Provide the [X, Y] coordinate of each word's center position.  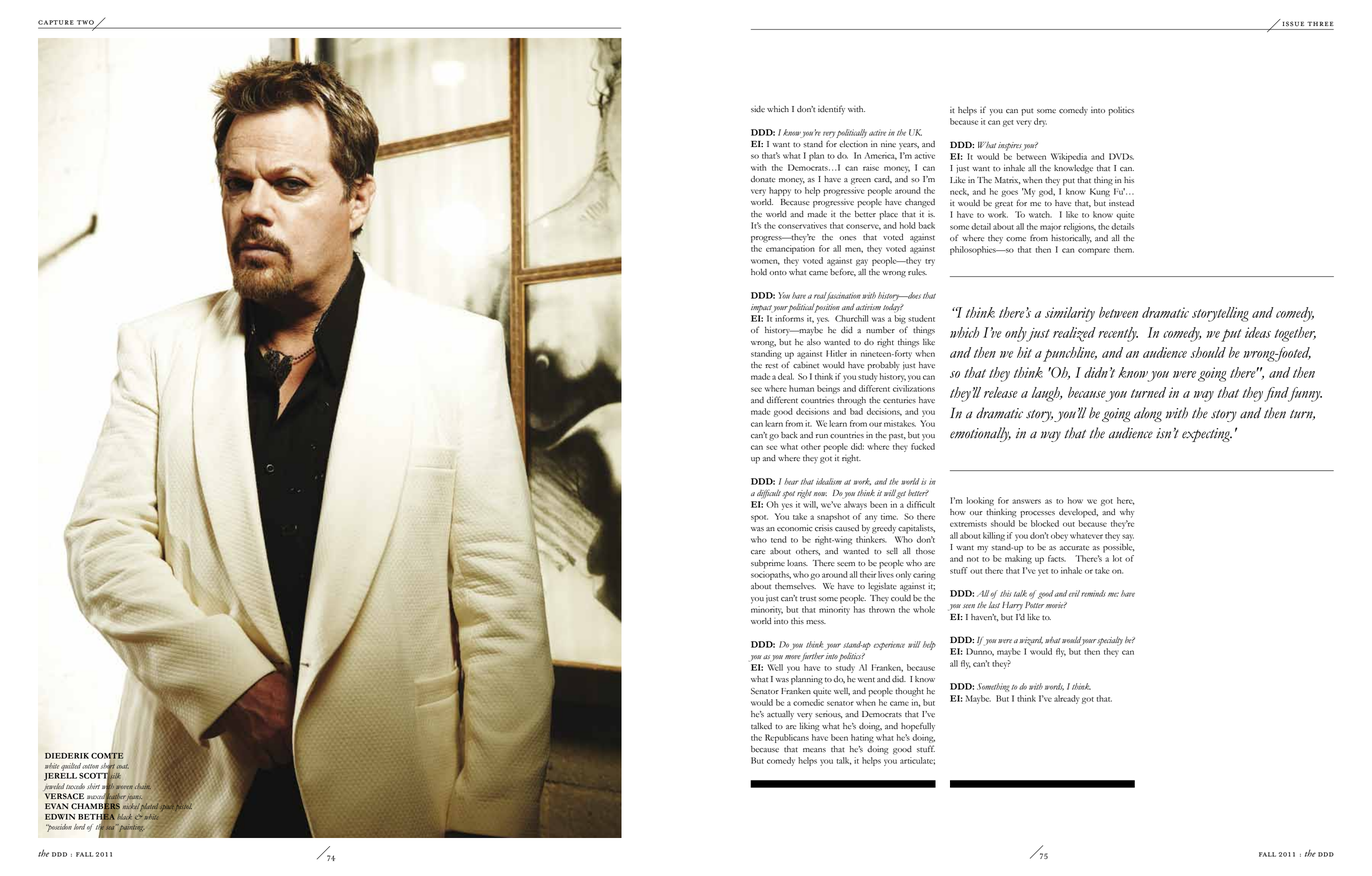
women [765, 262]
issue [1293, 24]
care [758, 552]
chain [143, 787]
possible [1119, 548]
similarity [1070, 314]
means [814, 750]
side [758, 109]
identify [831, 110]
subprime [768, 564]
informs [789, 318]
